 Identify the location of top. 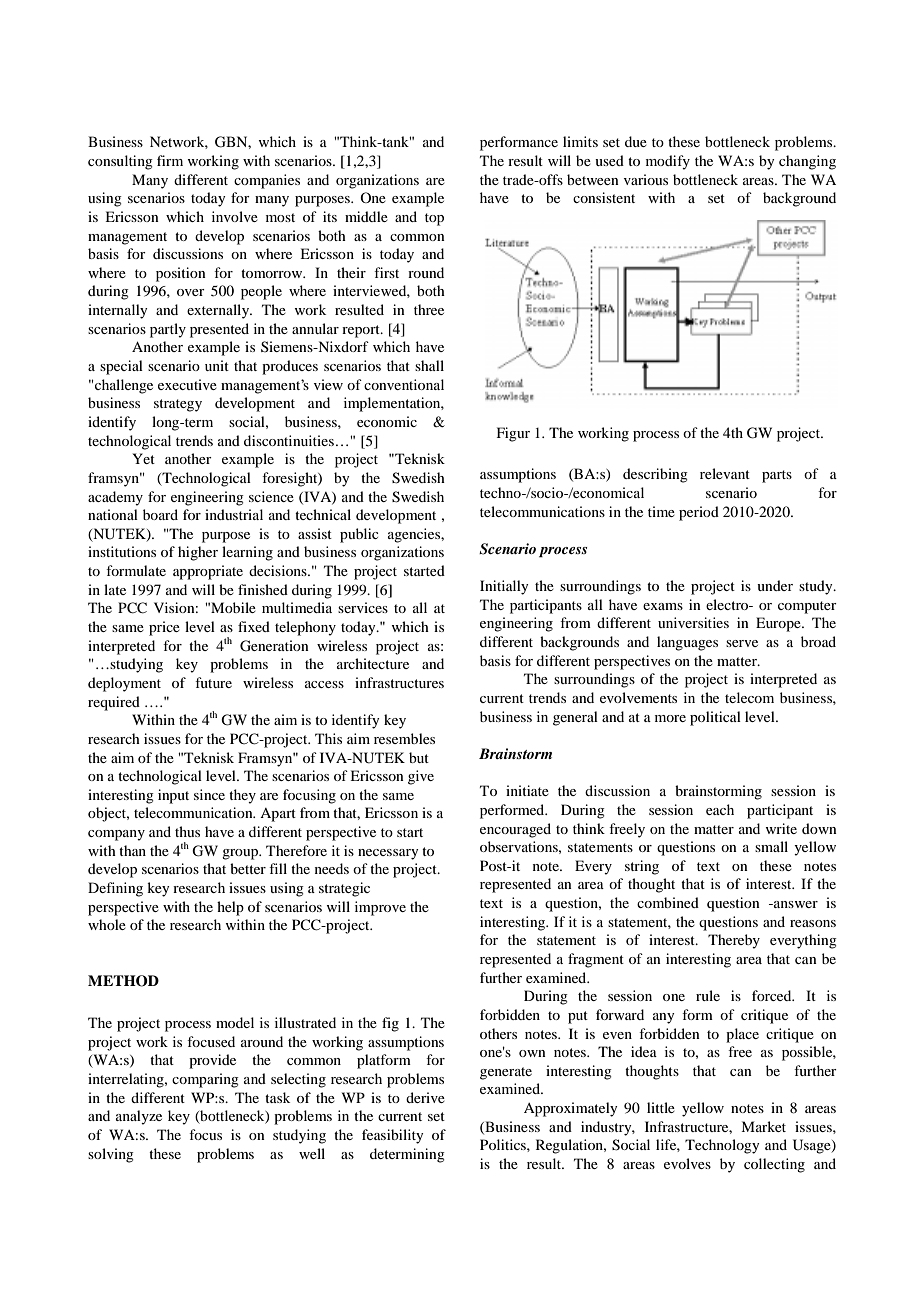
(434, 219).
